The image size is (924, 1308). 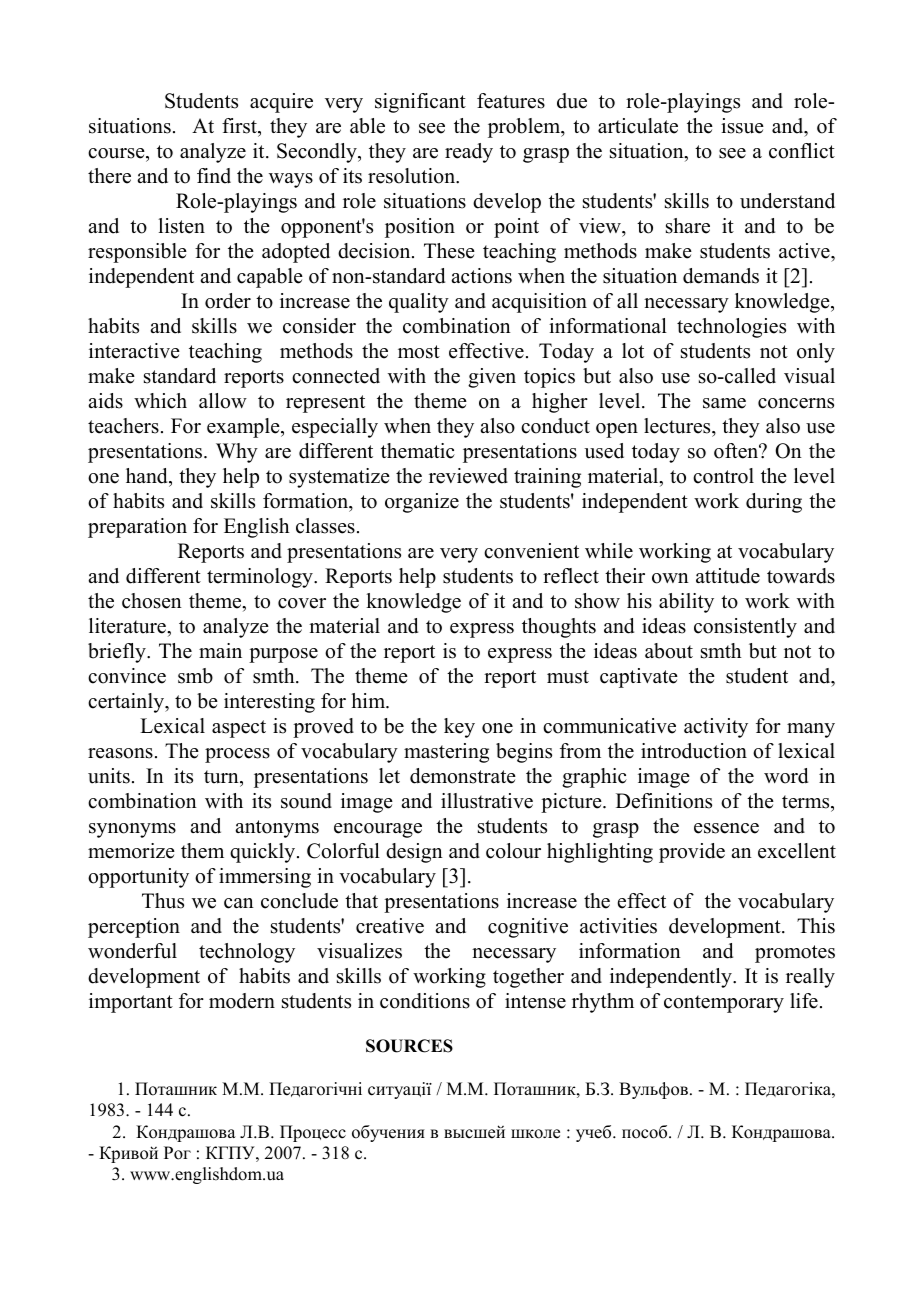 I want to click on contemporary, so click(x=724, y=1004).
